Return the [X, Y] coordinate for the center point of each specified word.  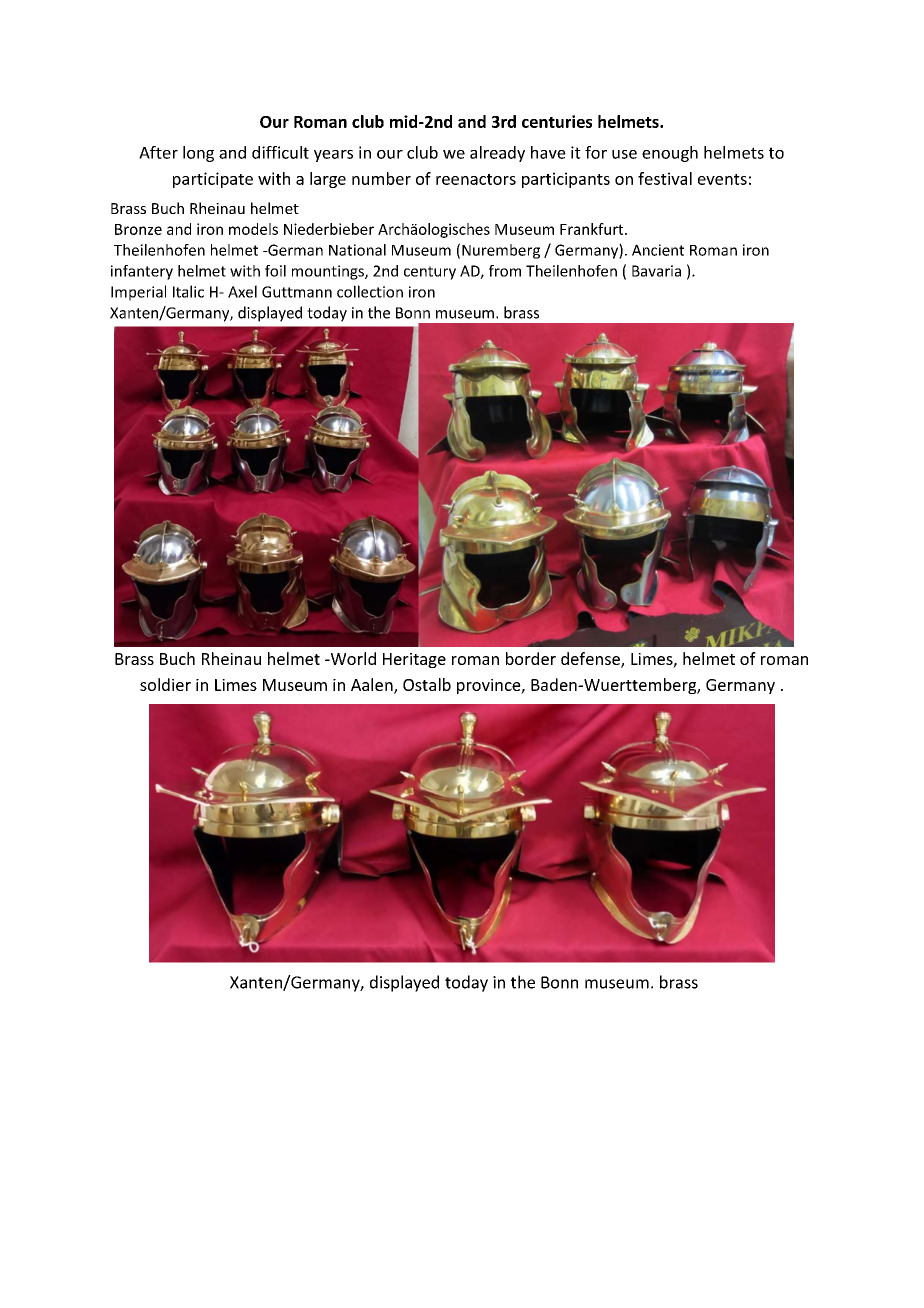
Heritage [414, 660]
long [198, 154]
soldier [165, 684]
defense [591, 659]
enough [670, 154]
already [497, 154]
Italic [188, 291]
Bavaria [656, 271]
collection [370, 291]
